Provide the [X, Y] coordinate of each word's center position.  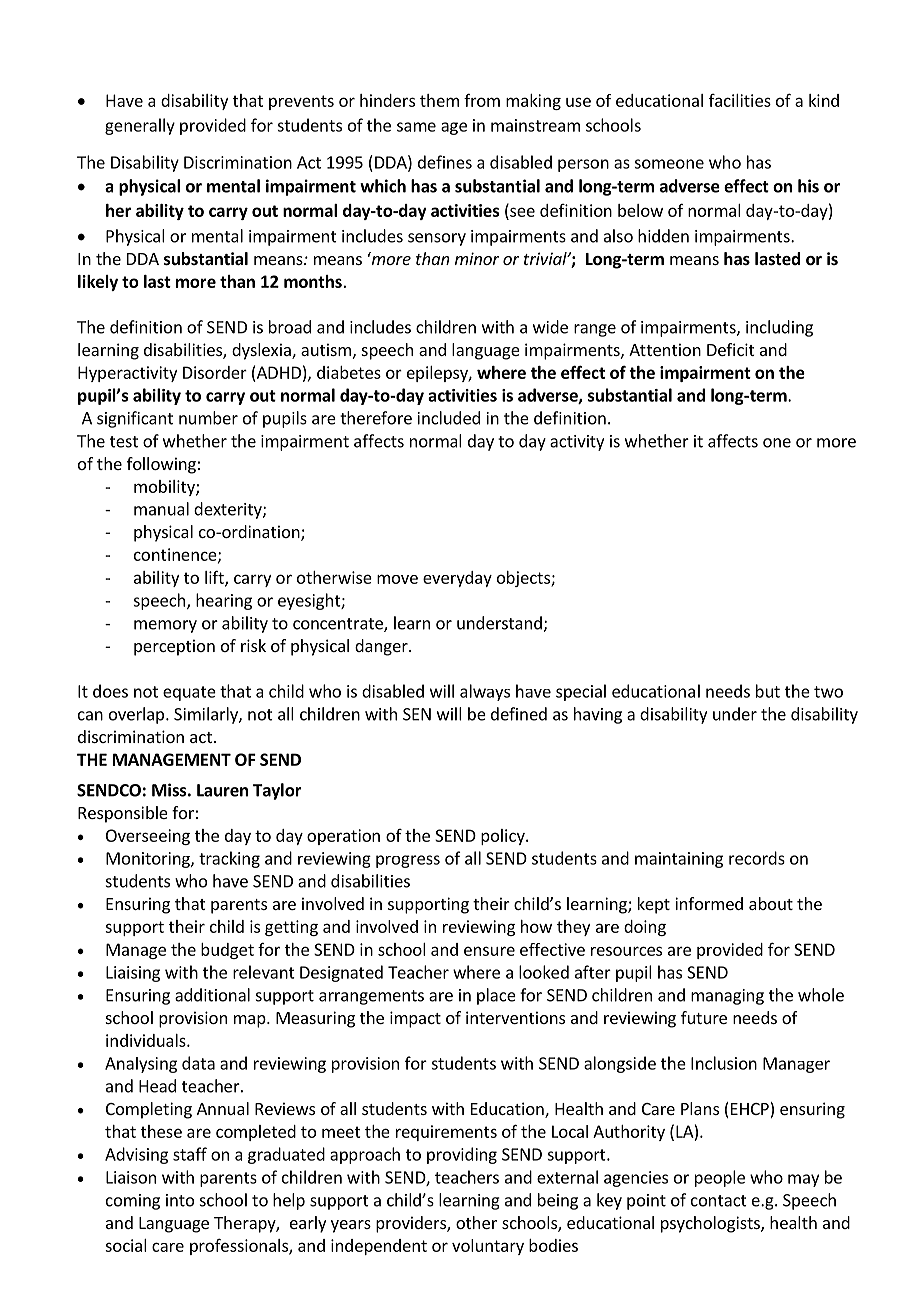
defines [445, 162]
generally [140, 126]
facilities [740, 100]
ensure [489, 951]
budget [227, 951]
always [485, 692]
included [449, 418]
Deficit [730, 349]
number [208, 418]
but [768, 691]
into [180, 1200]
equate [189, 693]
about [771, 903]
